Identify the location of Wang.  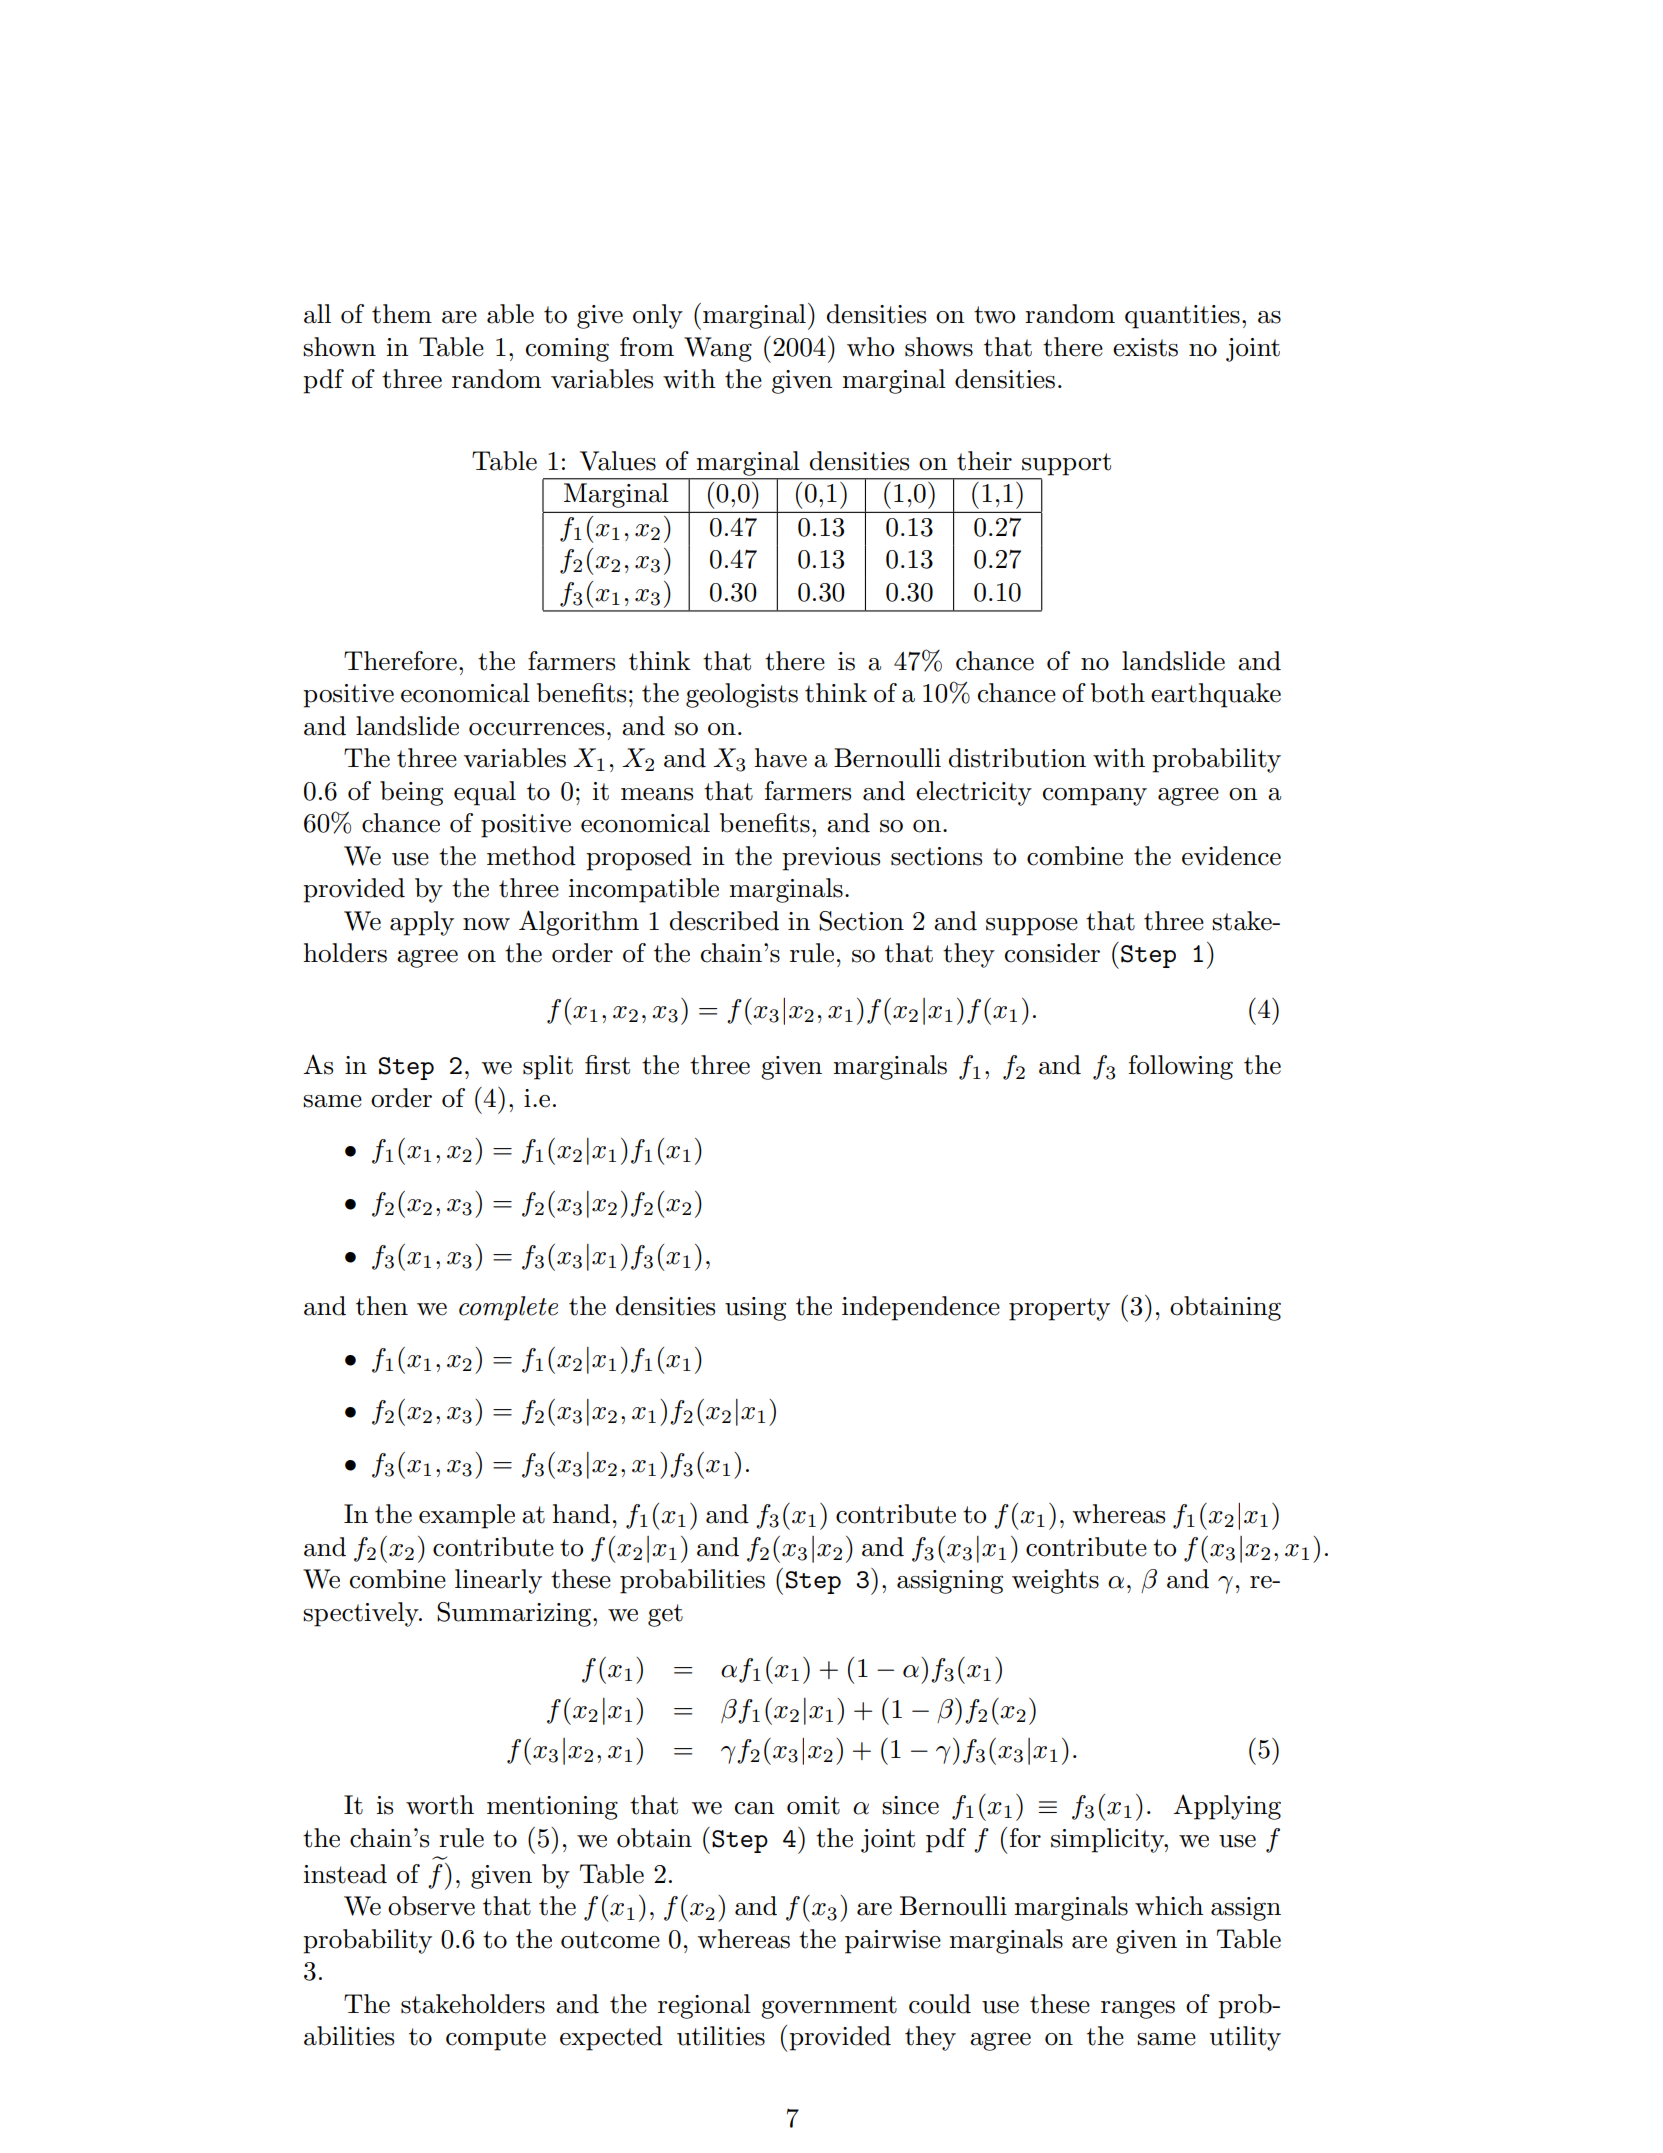
(718, 349).
